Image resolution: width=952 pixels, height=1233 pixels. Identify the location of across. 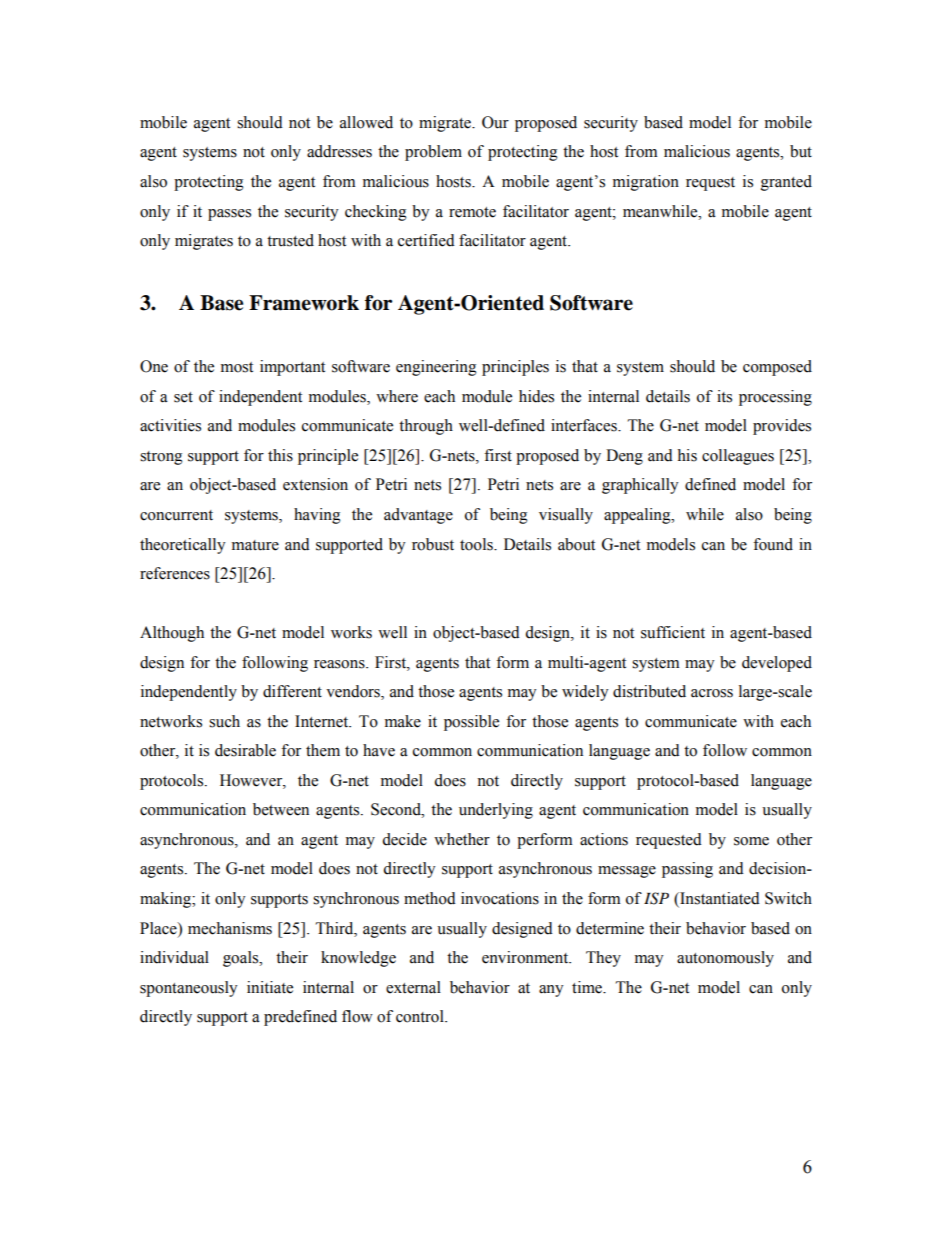
(712, 693).
